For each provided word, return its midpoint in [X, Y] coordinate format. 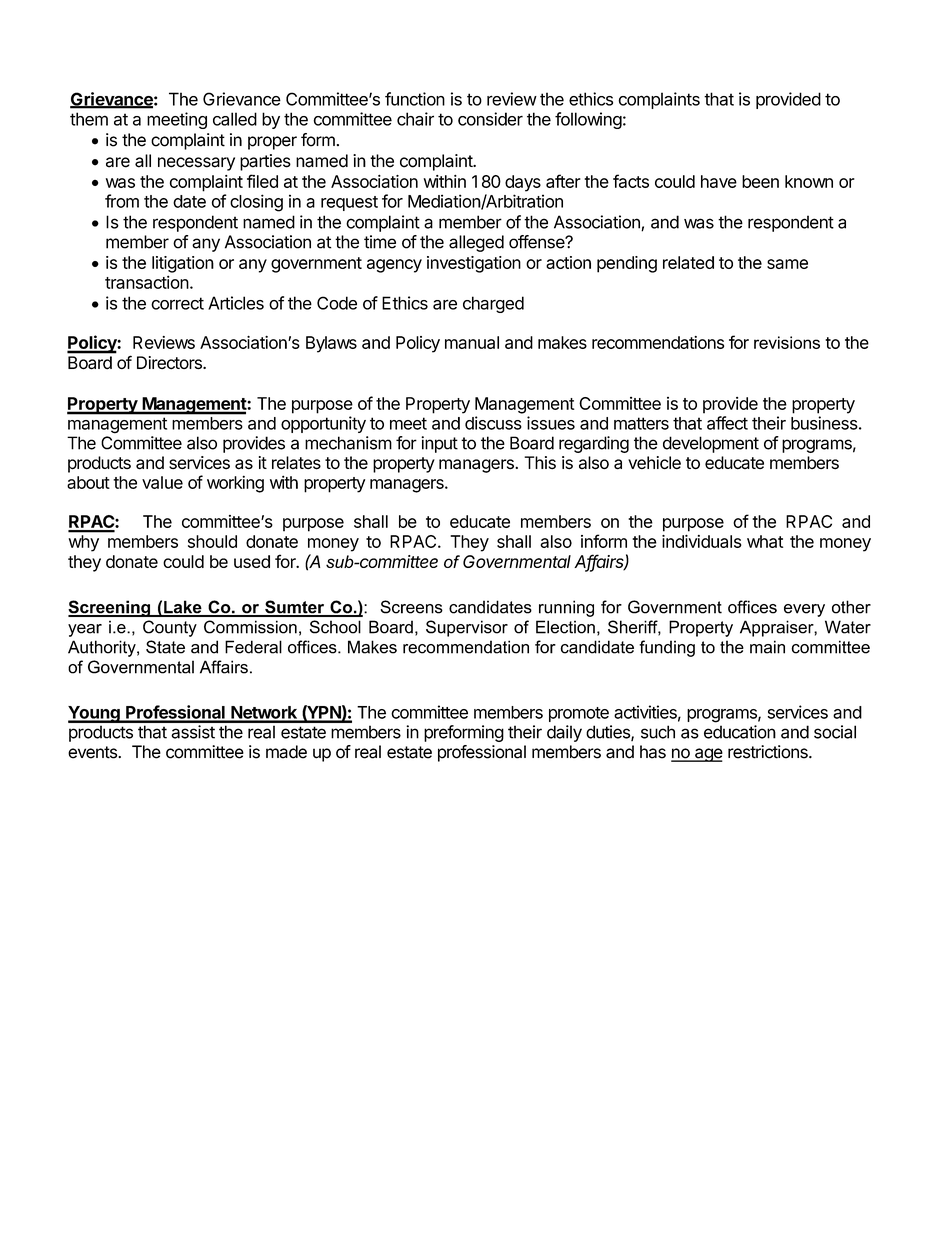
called [235, 119]
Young [95, 714]
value [162, 482]
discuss [493, 423]
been [760, 181]
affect [727, 423]
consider [490, 119]
